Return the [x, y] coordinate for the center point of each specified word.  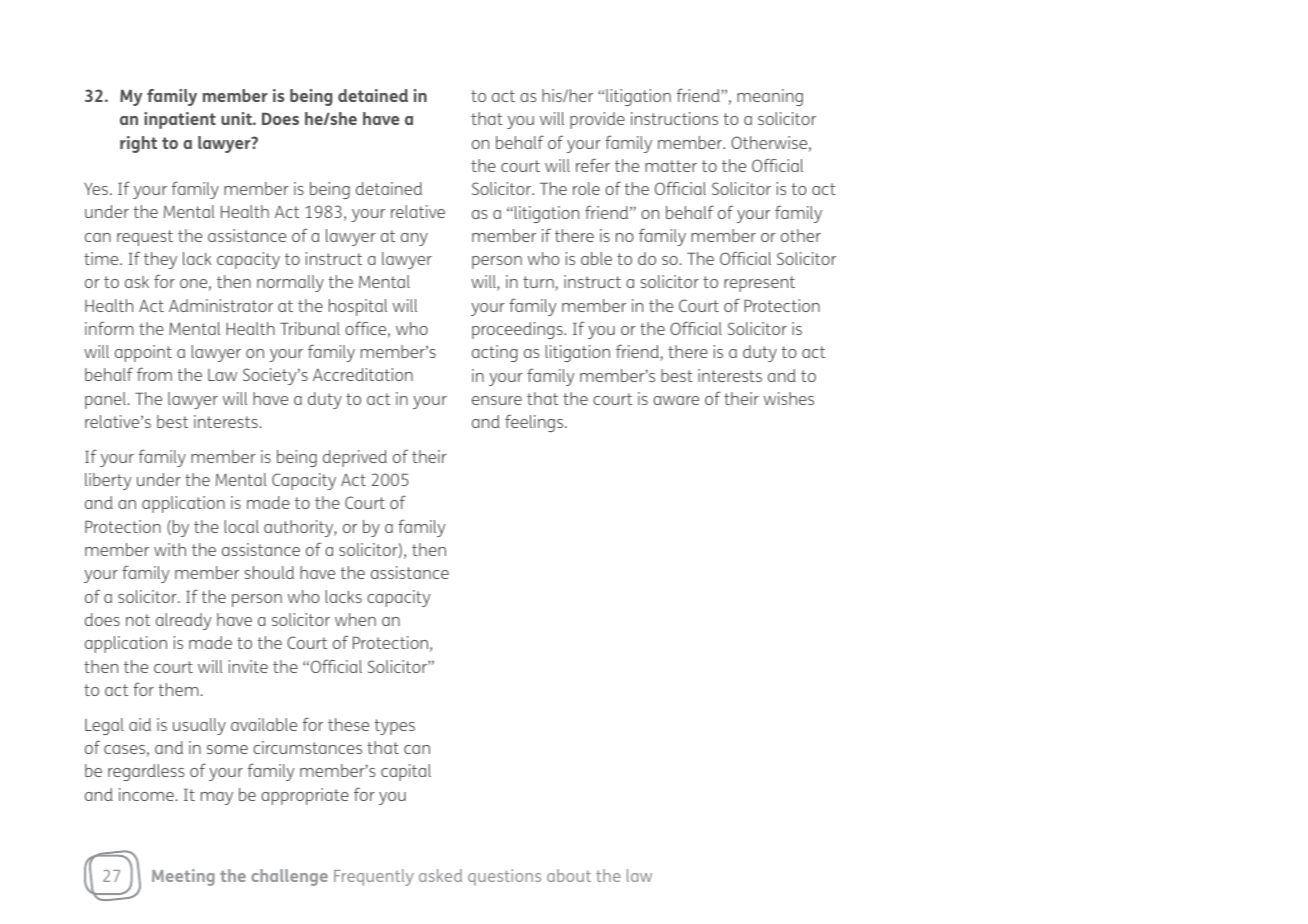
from [154, 374]
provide [597, 120]
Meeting [183, 877]
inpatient [180, 120]
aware [676, 400]
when [355, 619]
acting [495, 353]
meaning [770, 97]
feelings [535, 423]
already [184, 621]
